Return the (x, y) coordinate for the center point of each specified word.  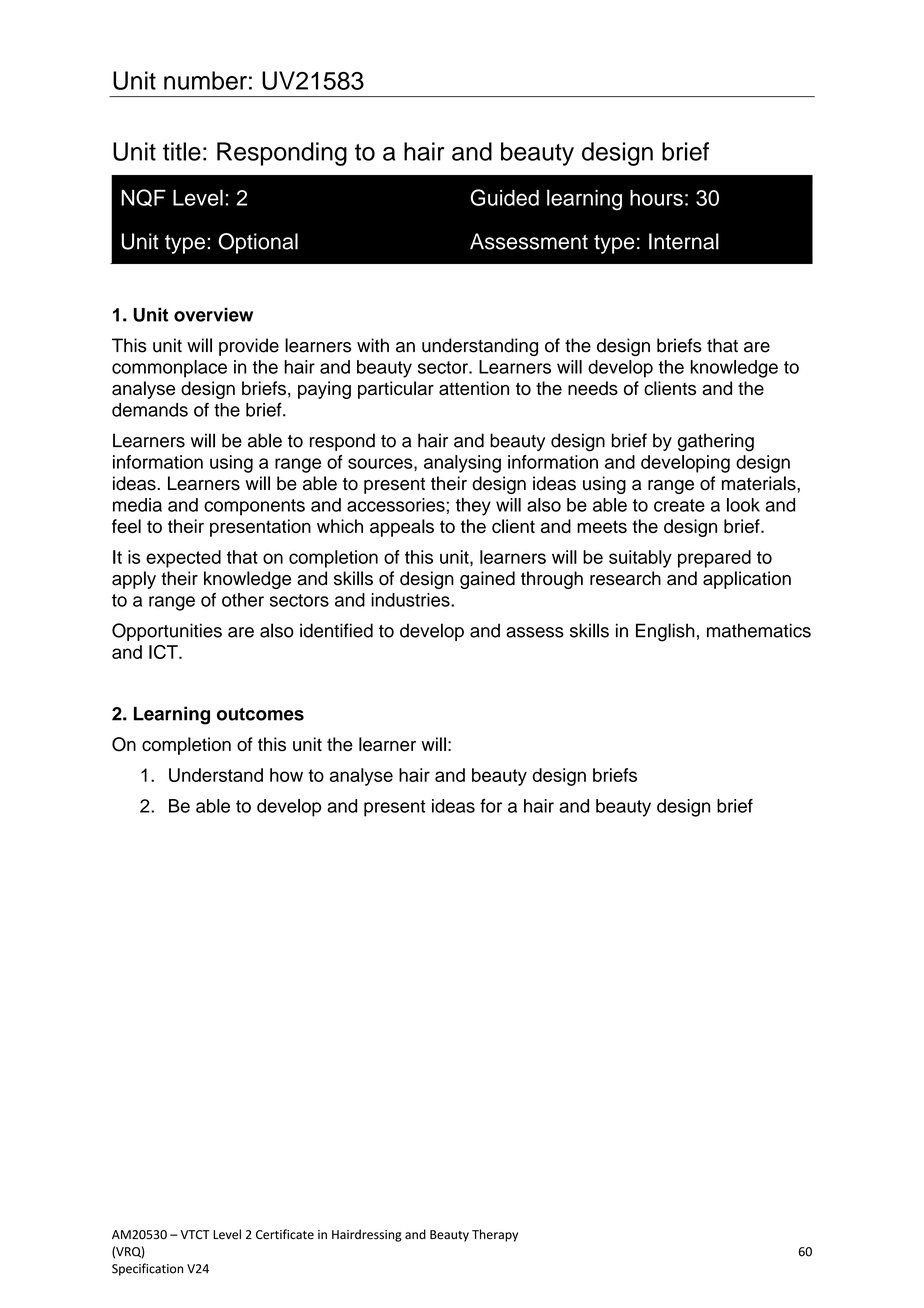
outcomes (260, 714)
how (286, 775)
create (679, 505)
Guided (505, 197)
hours (656, 197)
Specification (147, 1269)
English (665, 632)
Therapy (495, 1235)
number (205, 80)
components (254, 507)
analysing (462, 464)
